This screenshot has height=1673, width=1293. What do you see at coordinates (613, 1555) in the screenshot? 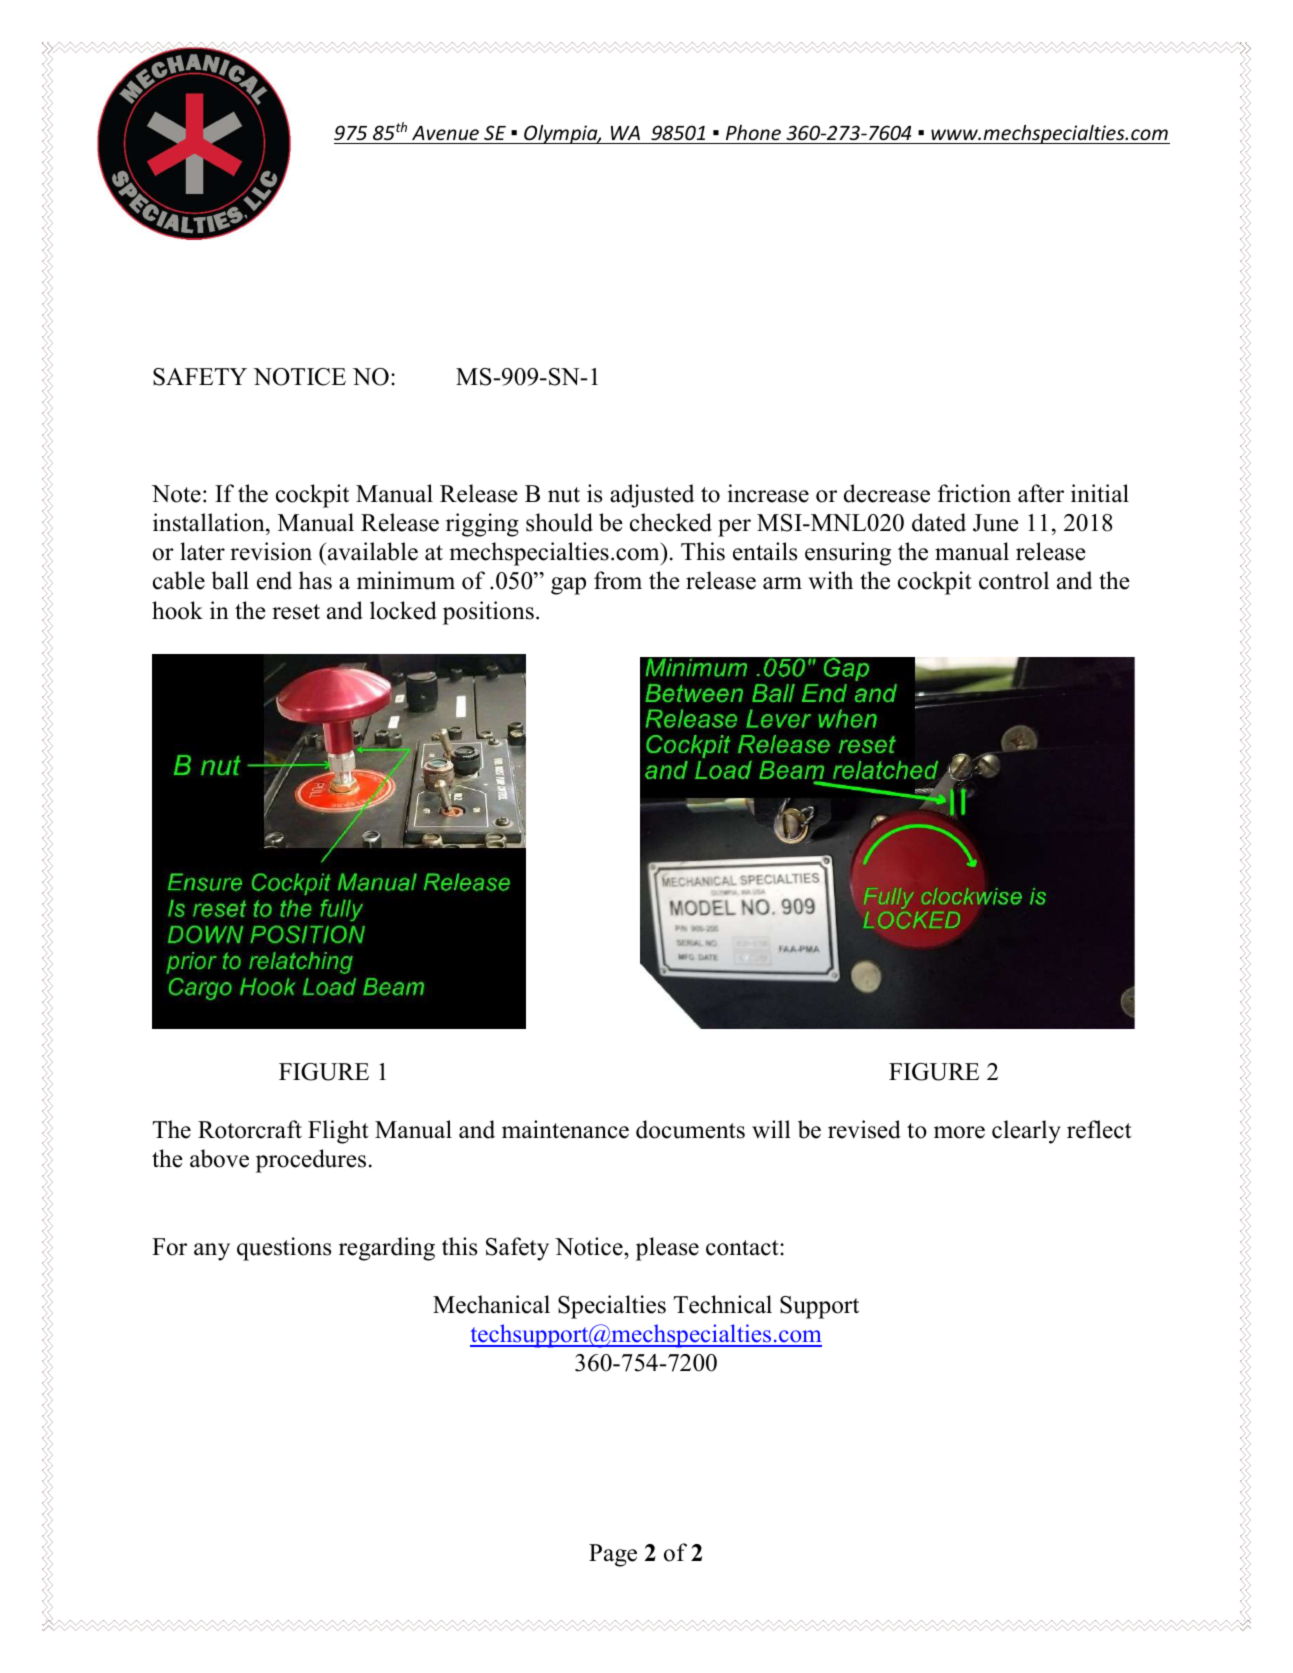
I see `Page` at bounding box center [613, 1555].
